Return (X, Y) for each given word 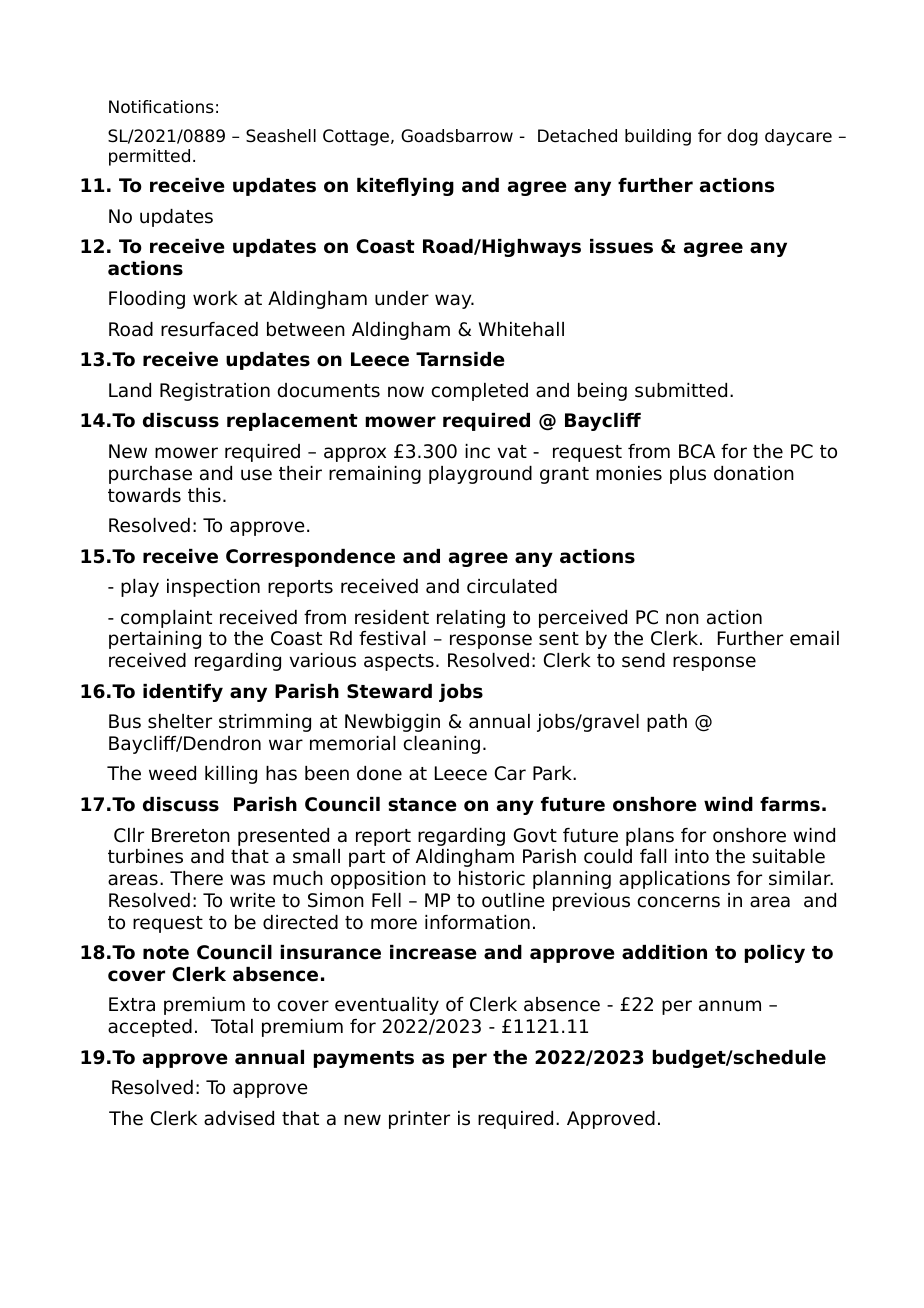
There (196, 878)
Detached (577, 136)
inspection (213, 588)
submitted (681, 390)
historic (492, 878)
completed (480, 392)
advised (239, 1118)
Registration (215, 392)
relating (471, 619)
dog (742, 137)
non (682, 619)
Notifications (161, 107)
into (692, 856)
